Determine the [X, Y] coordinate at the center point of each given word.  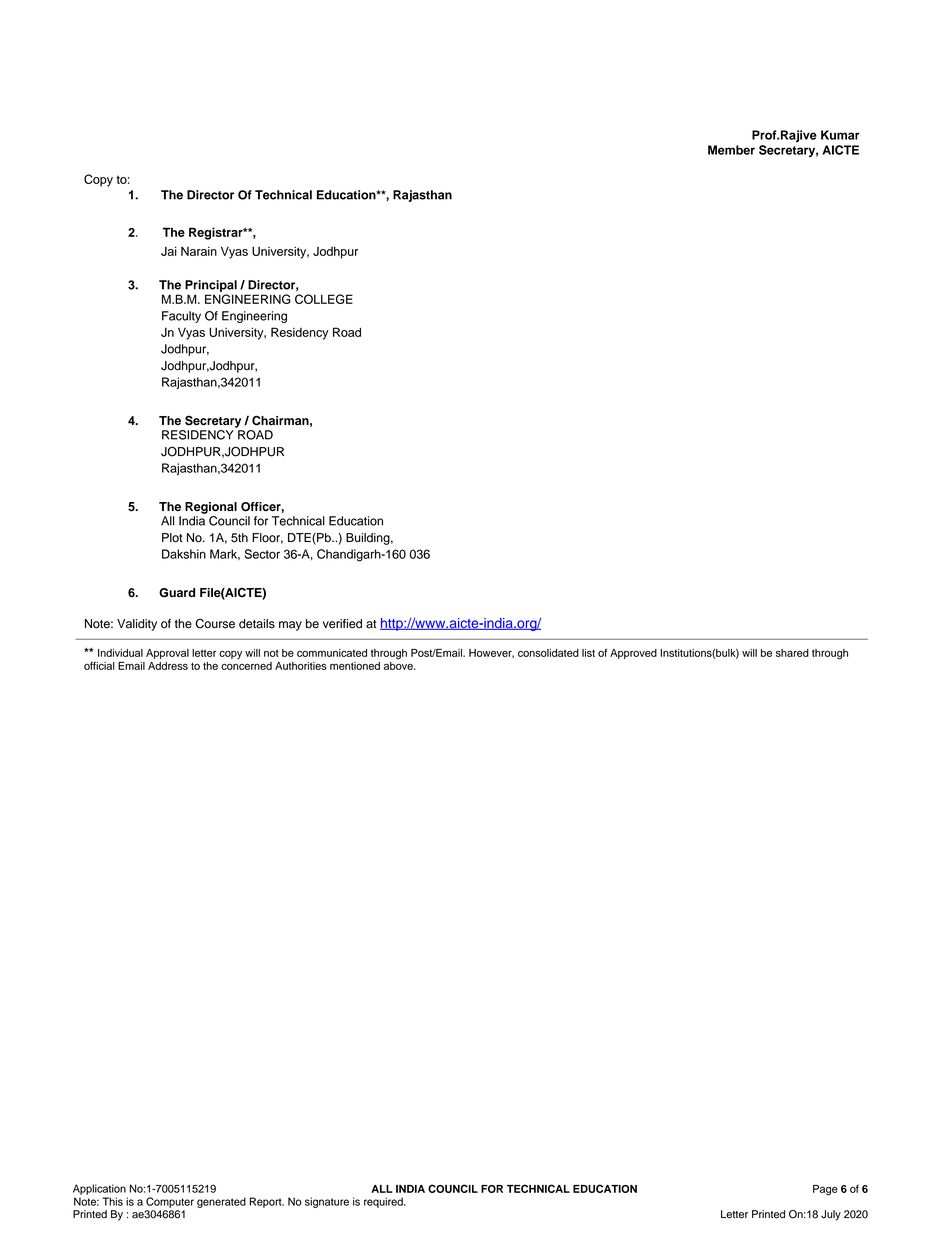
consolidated [548, 653]
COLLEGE [324, 299]
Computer [170, 1202]
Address [168, 666]
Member [731, 150]
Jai [169, 251]
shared [792, 653]
